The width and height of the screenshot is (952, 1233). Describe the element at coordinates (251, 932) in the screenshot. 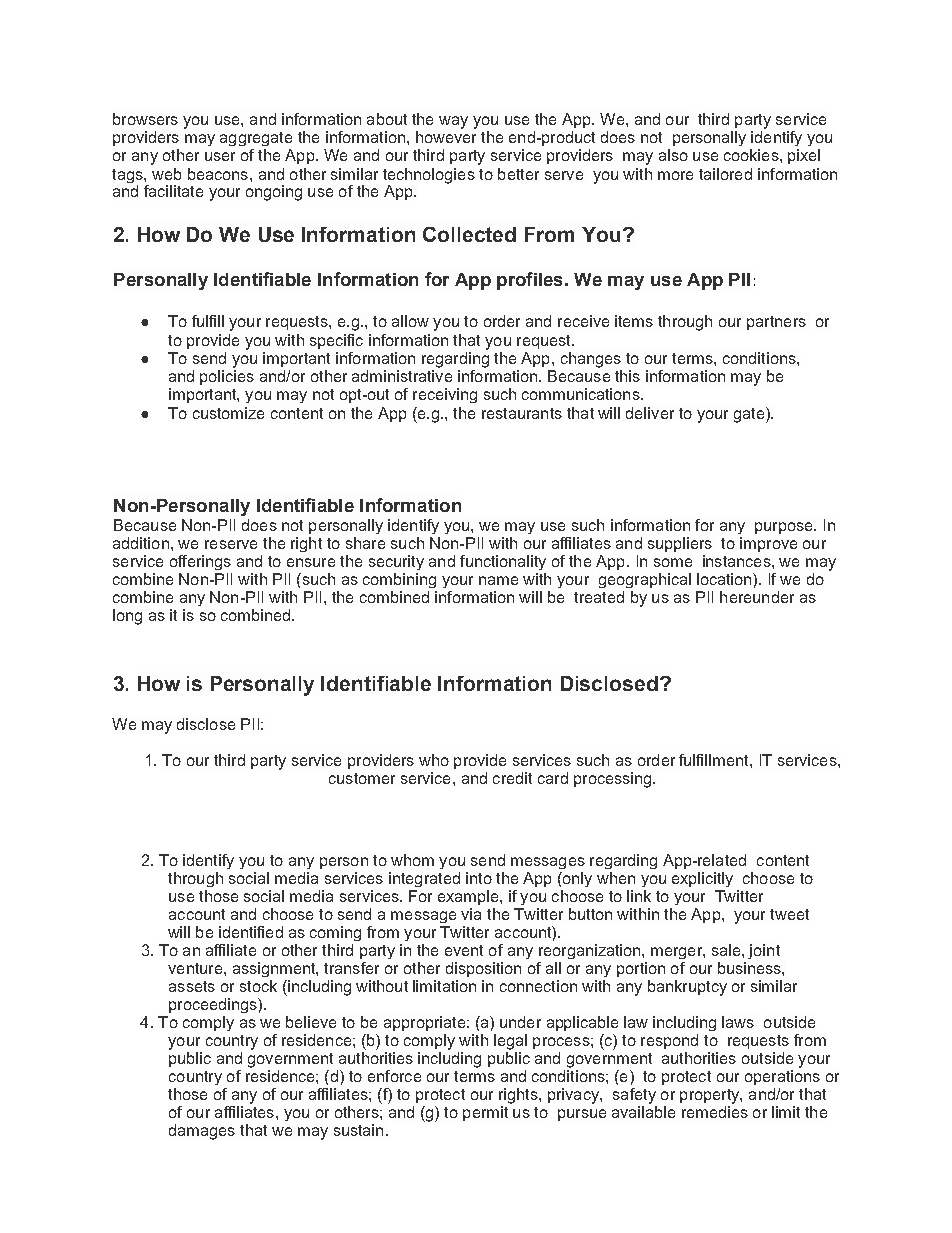

I see `identified` at that location.
